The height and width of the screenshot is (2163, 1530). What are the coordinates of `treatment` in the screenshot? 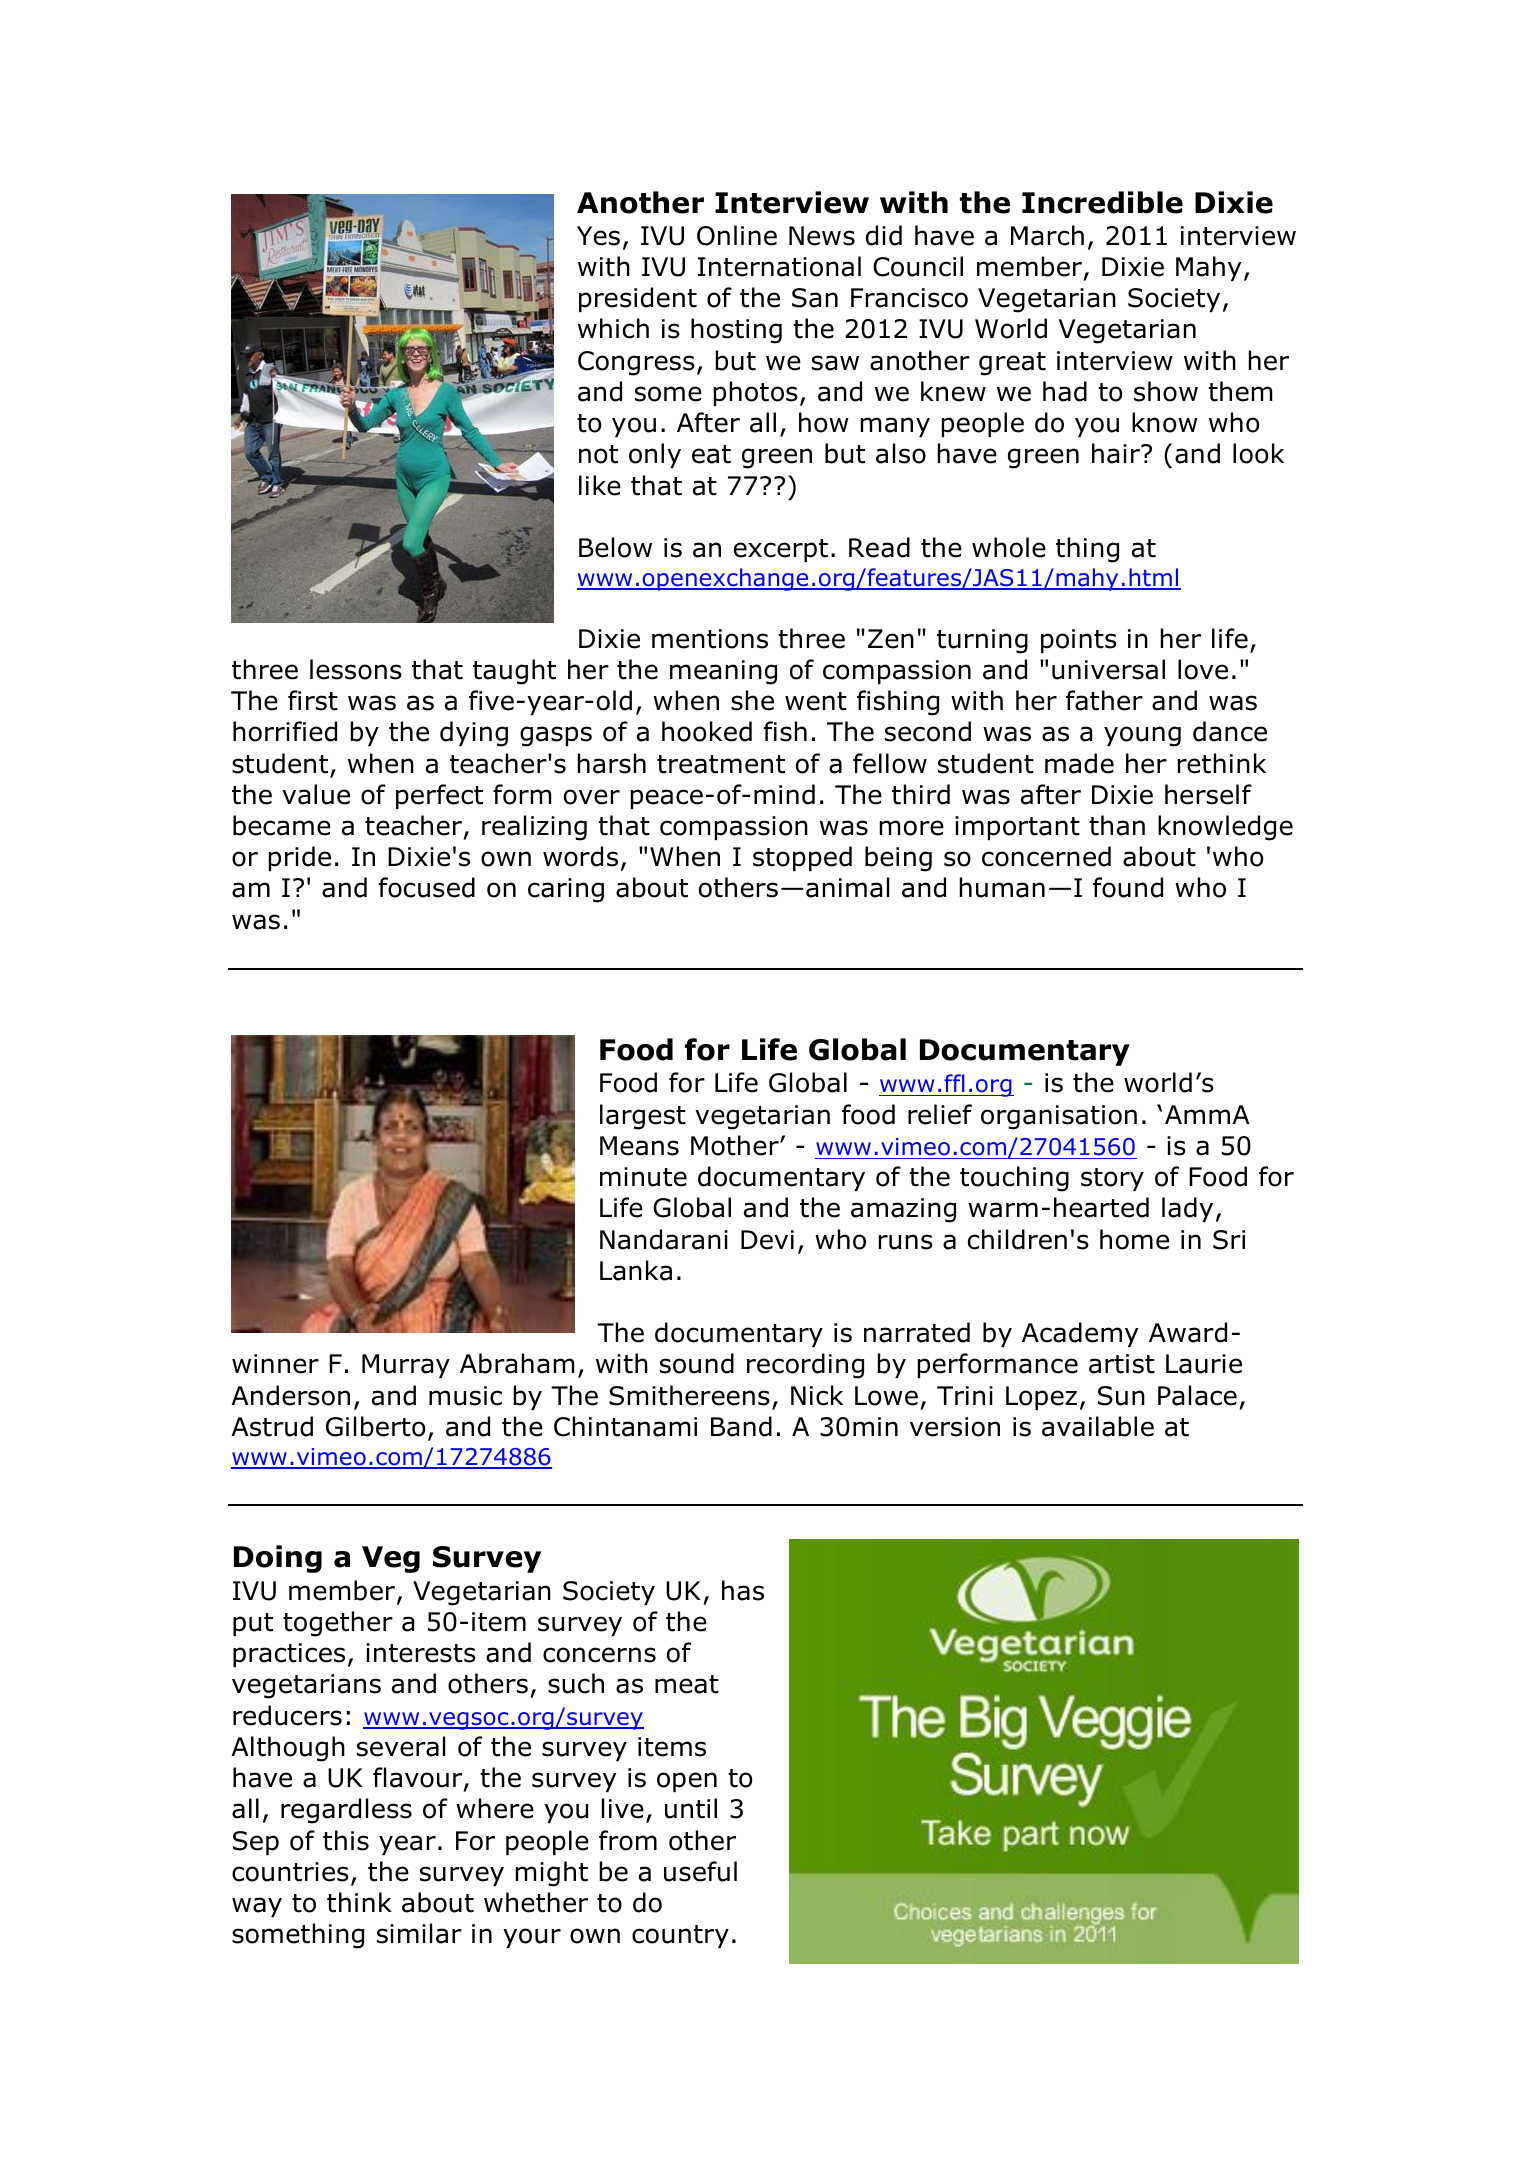 It's located at (721, 764).
